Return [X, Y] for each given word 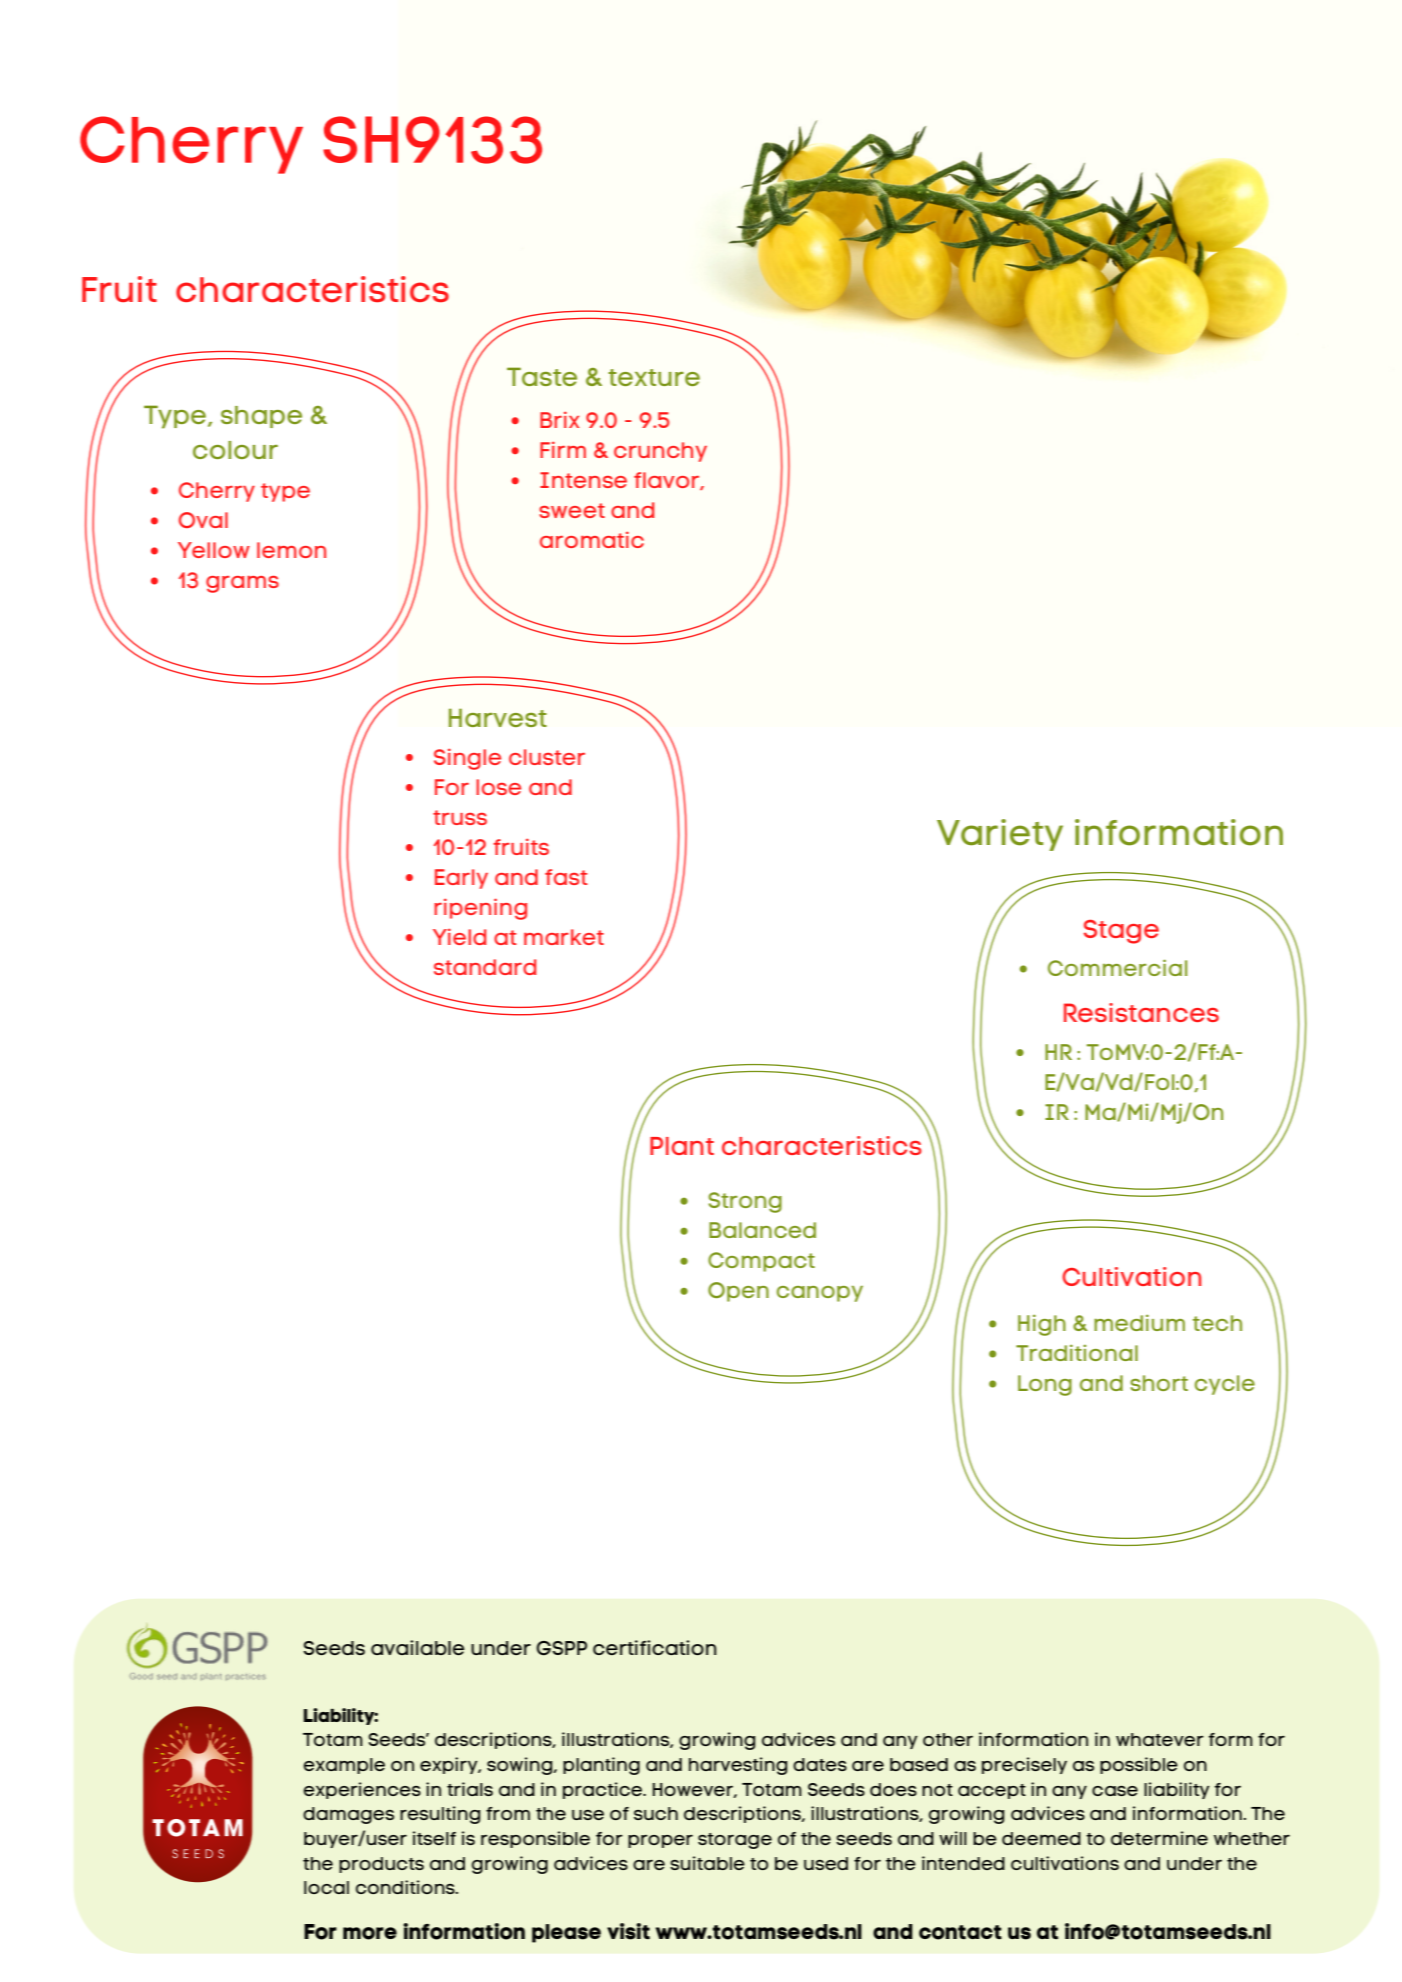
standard [485, 967]
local [326, 1887]
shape [261, 417]
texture [654, 377]
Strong [745, 1202]
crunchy [660, 452]
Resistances [1141, 1012]
